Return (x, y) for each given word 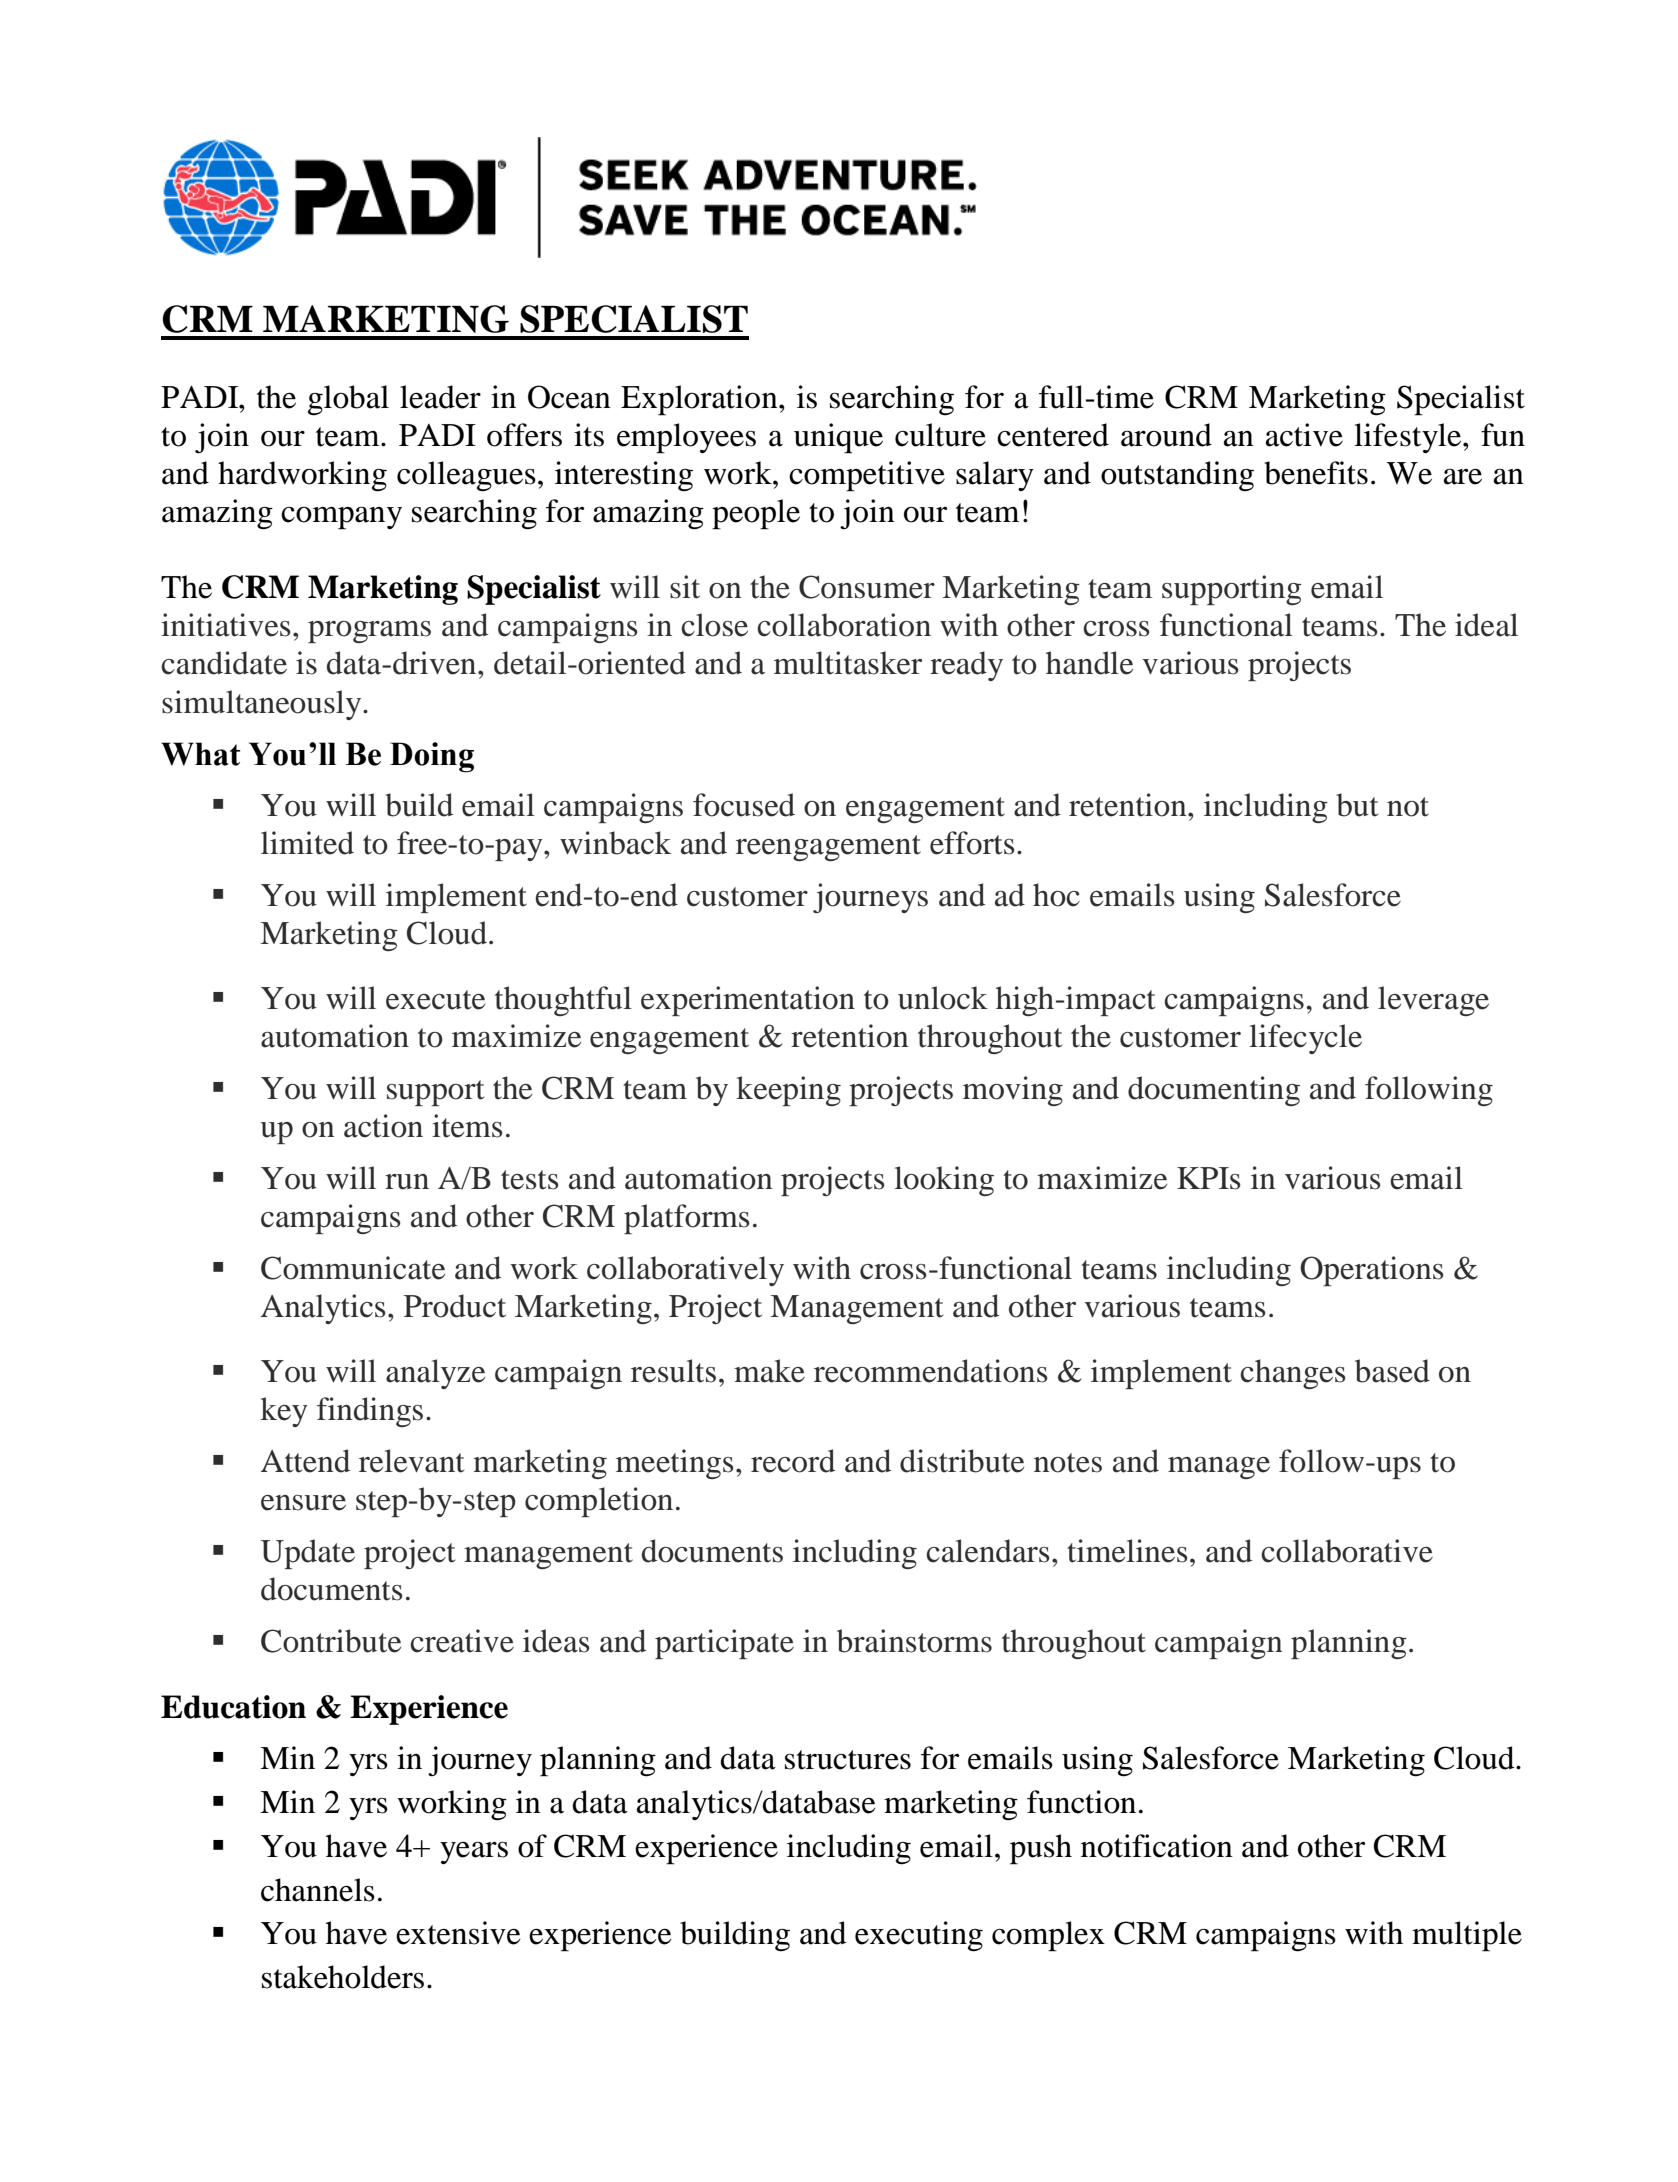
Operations (1371, 1271)
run (407, 1182)
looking (944, 1181)
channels (318, 1890)
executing (919, 1936)
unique (838, 438)
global (348, 400)
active (1304, 435)
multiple (1467, 1936)
